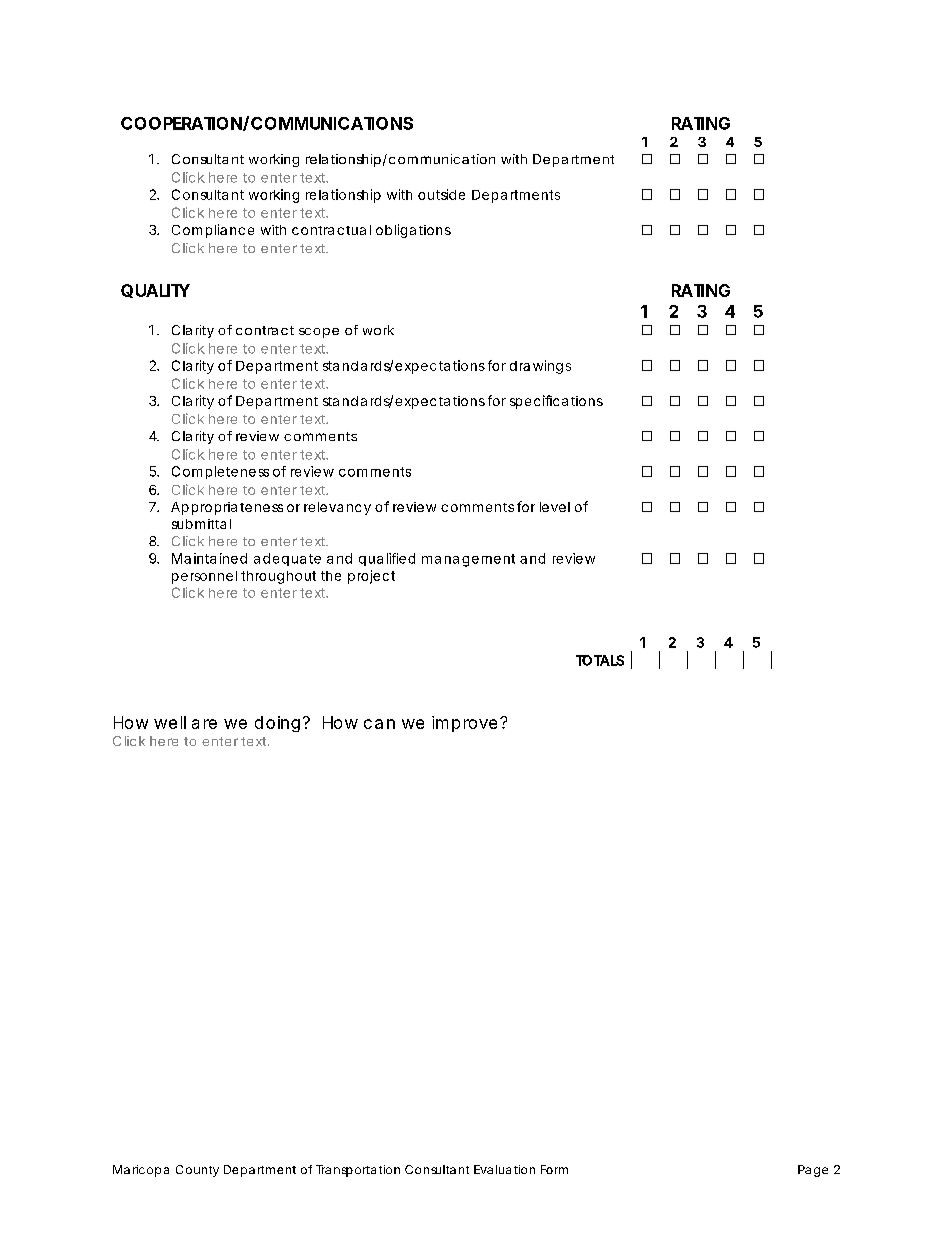 The image size is (952, 1233). I want to click on are, so click(204, 724).
